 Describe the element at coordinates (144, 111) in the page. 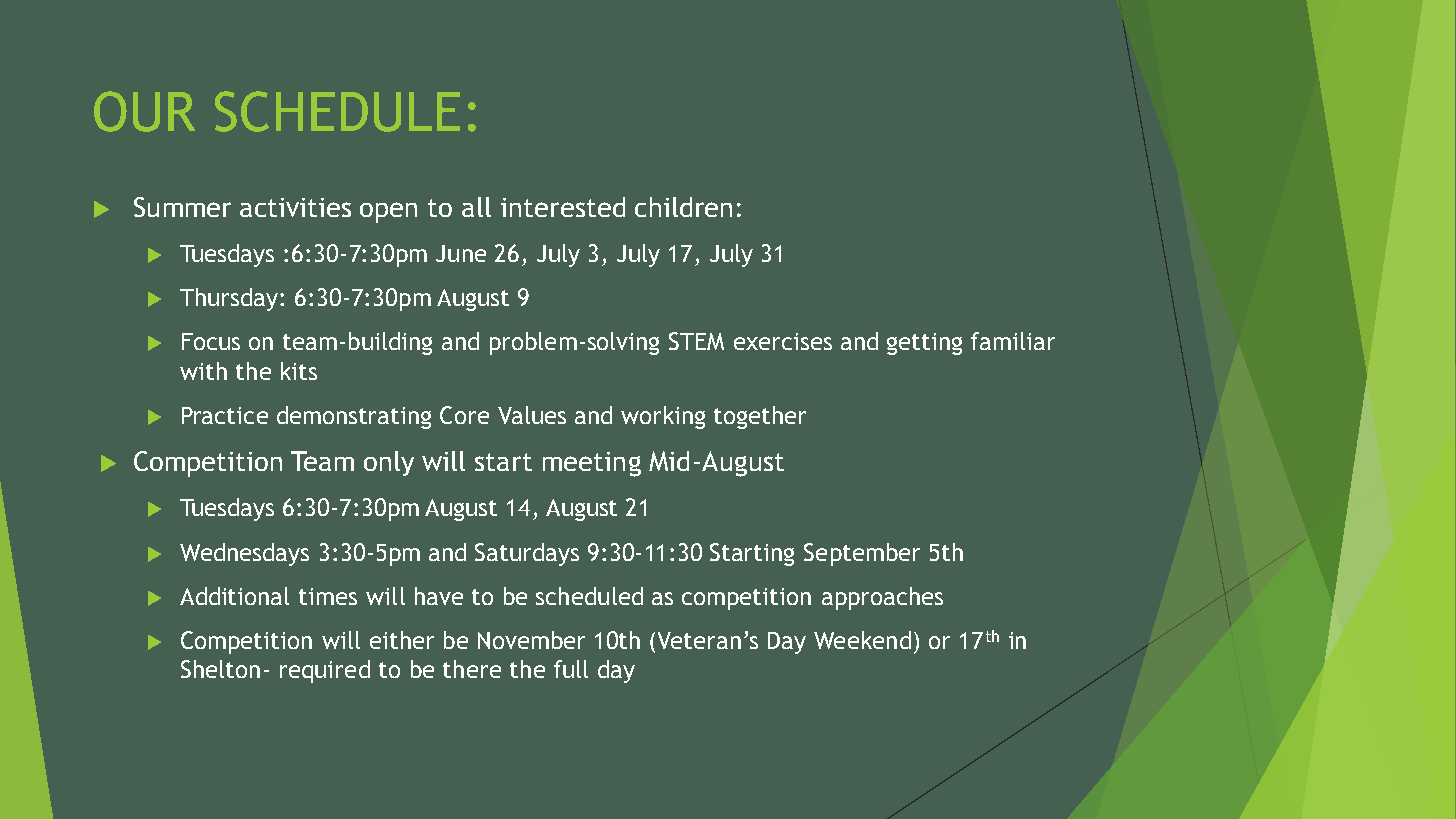

I see `OUR` at that location.
